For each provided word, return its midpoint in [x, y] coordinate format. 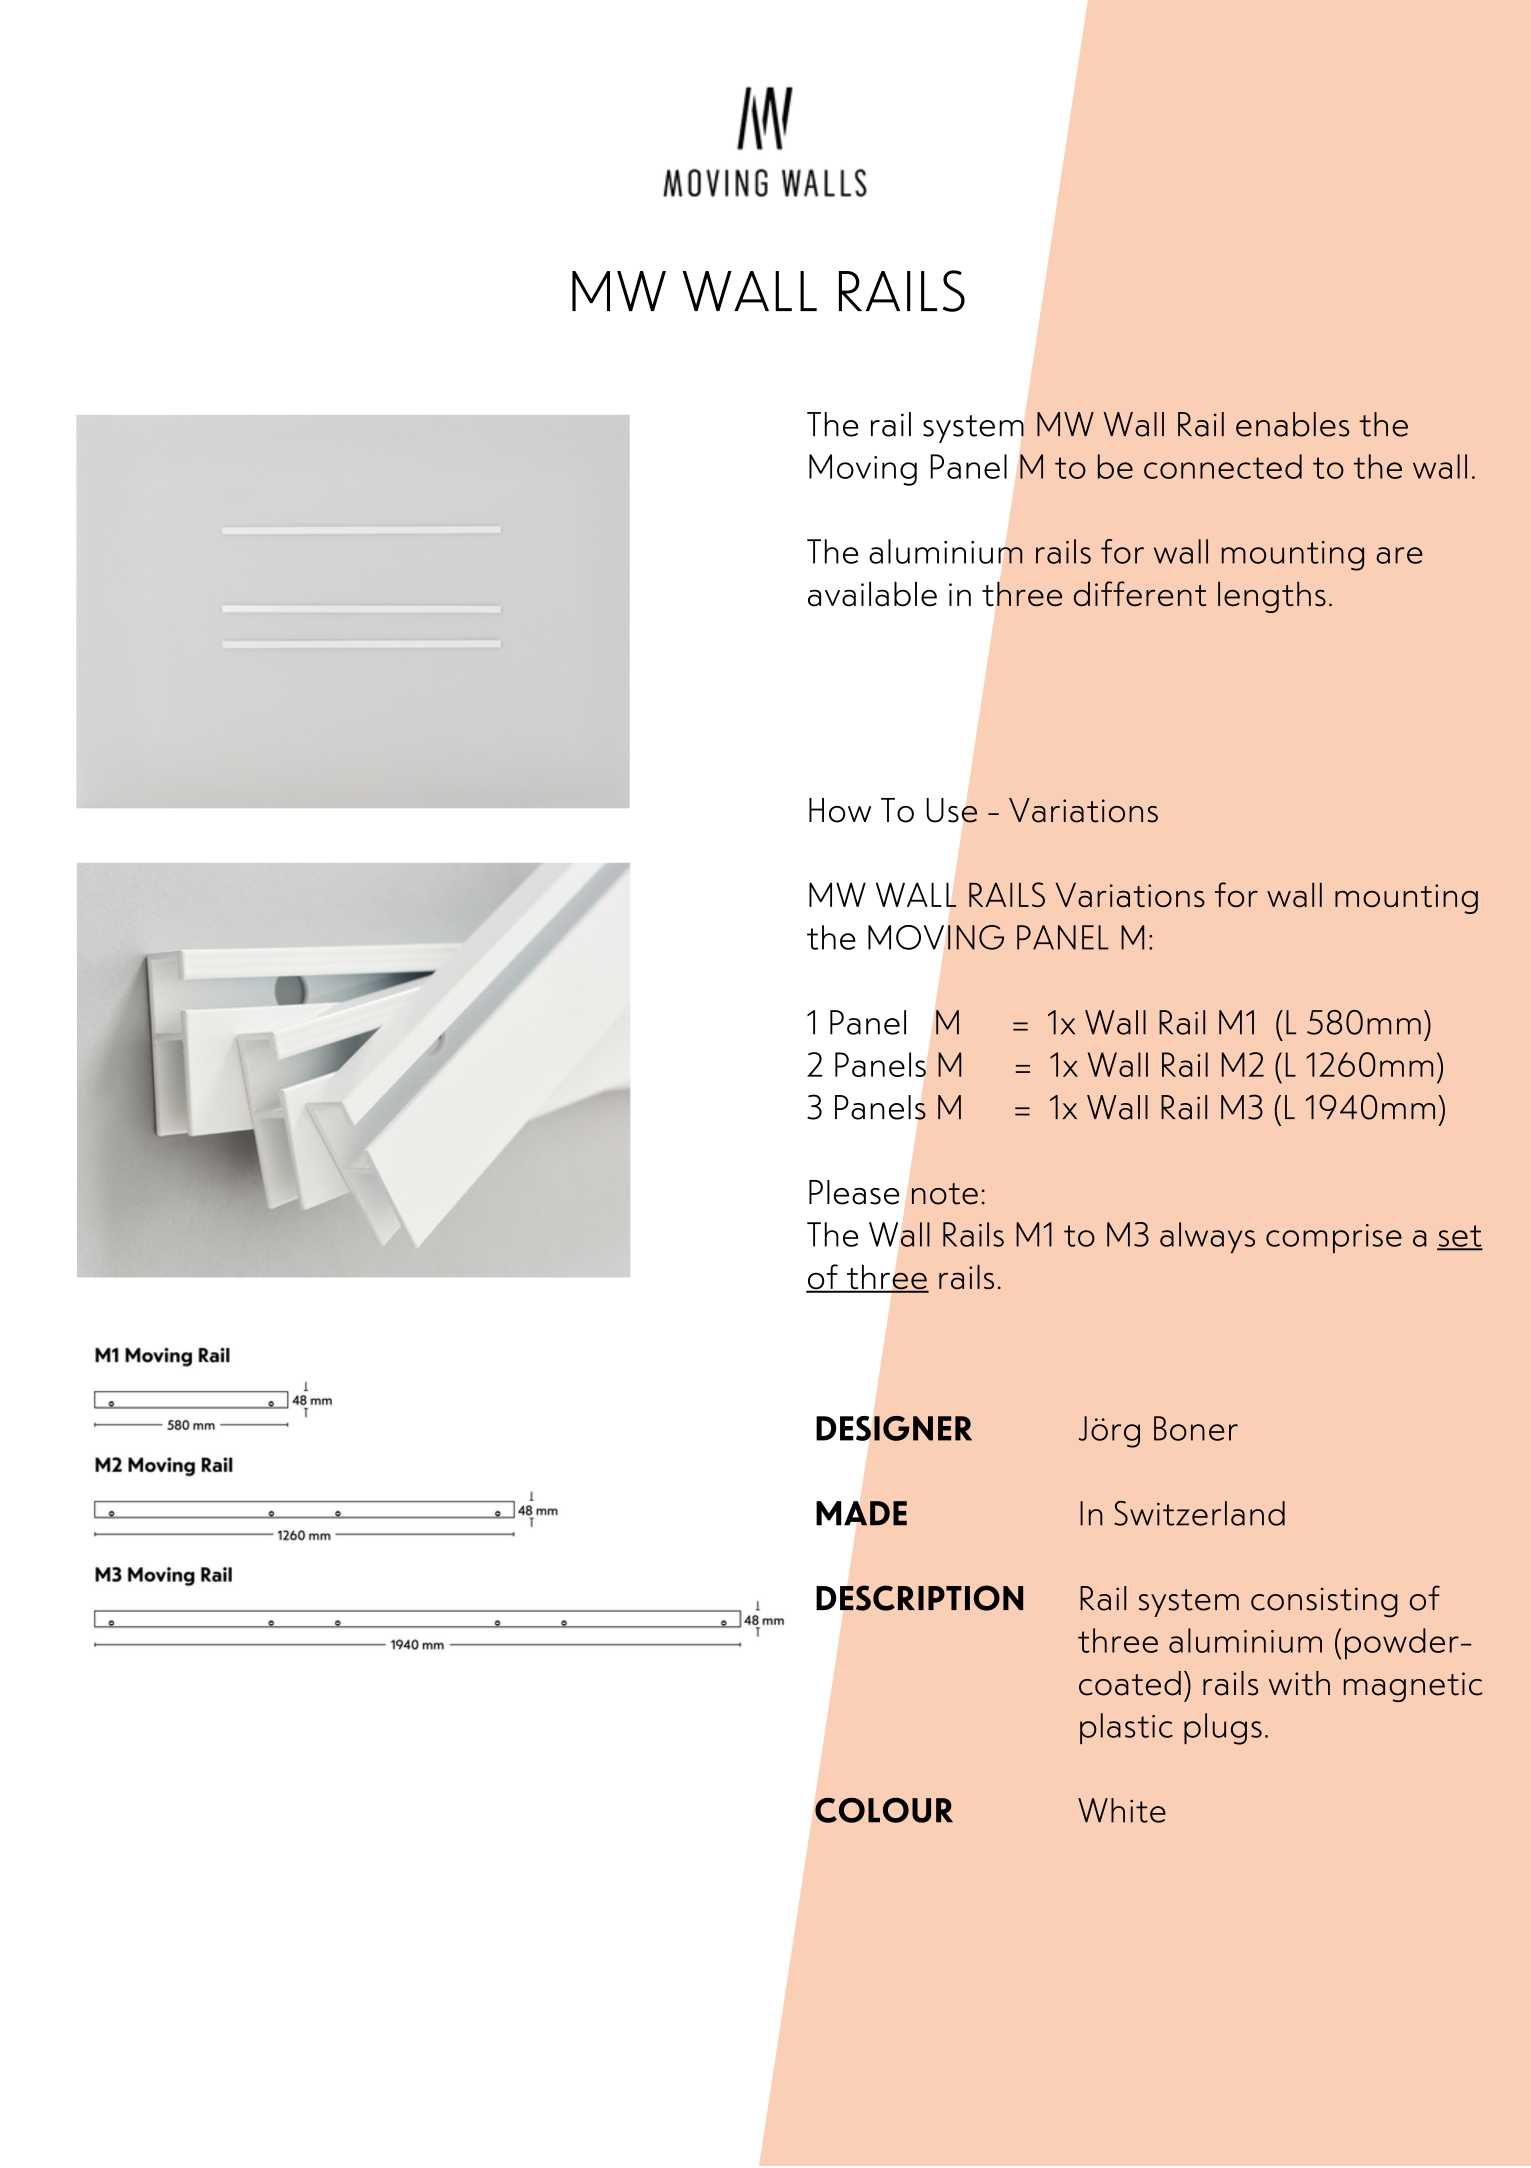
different [1140, 594]
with [1299, 1683]
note [945, 1194]
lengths [1272, 597]
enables [1292, 424]
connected [1223, 466]
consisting [1324, 1602]
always [1207, 1237]
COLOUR [884, 1810]
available [872, 594]
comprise [1334, 1238]
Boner [1196, 1428]
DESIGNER [894, 1428]
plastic [1126, 1728]
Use [951, 810]
